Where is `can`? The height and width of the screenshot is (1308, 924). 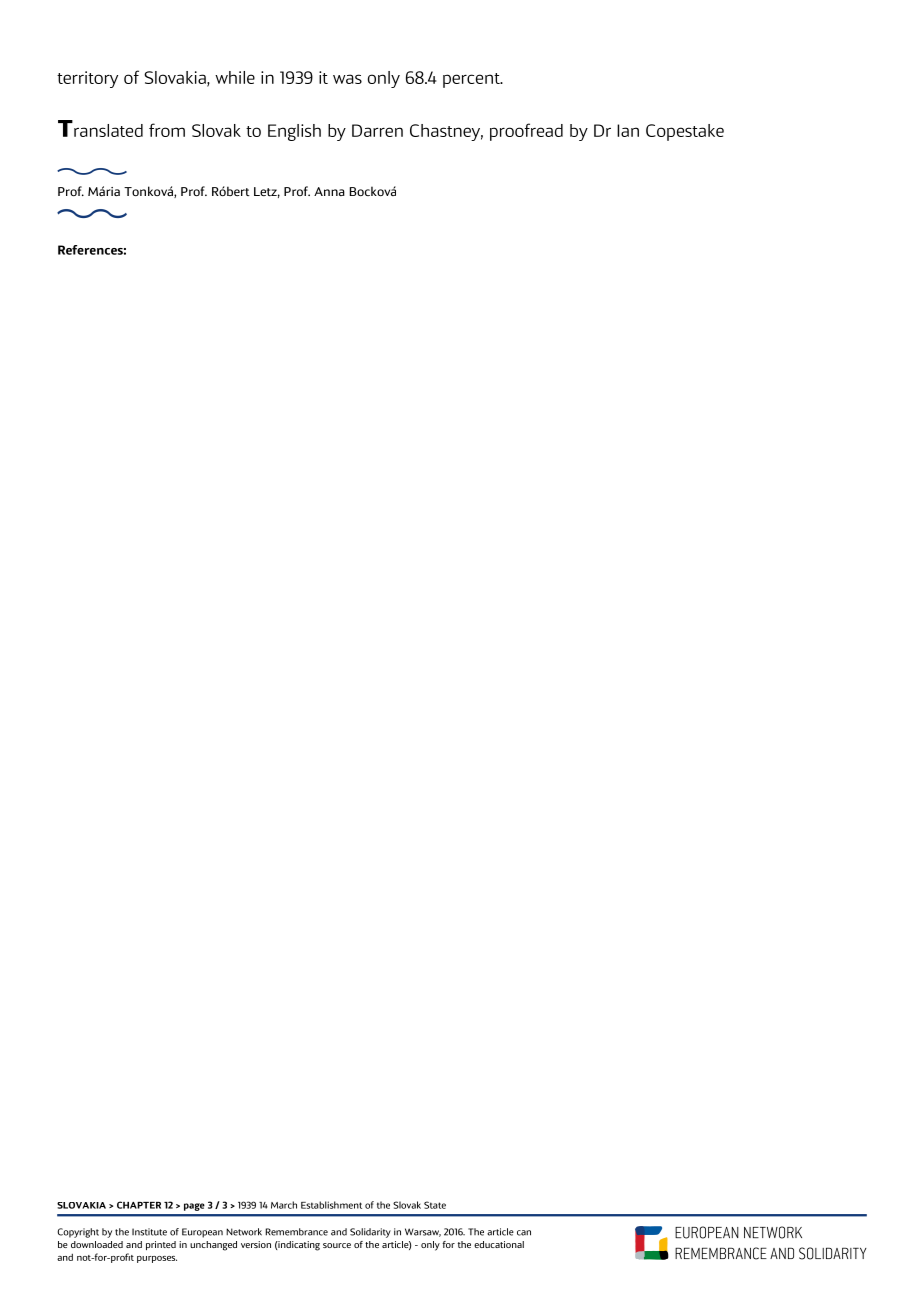
can is located at coordinates (524, 1233).
